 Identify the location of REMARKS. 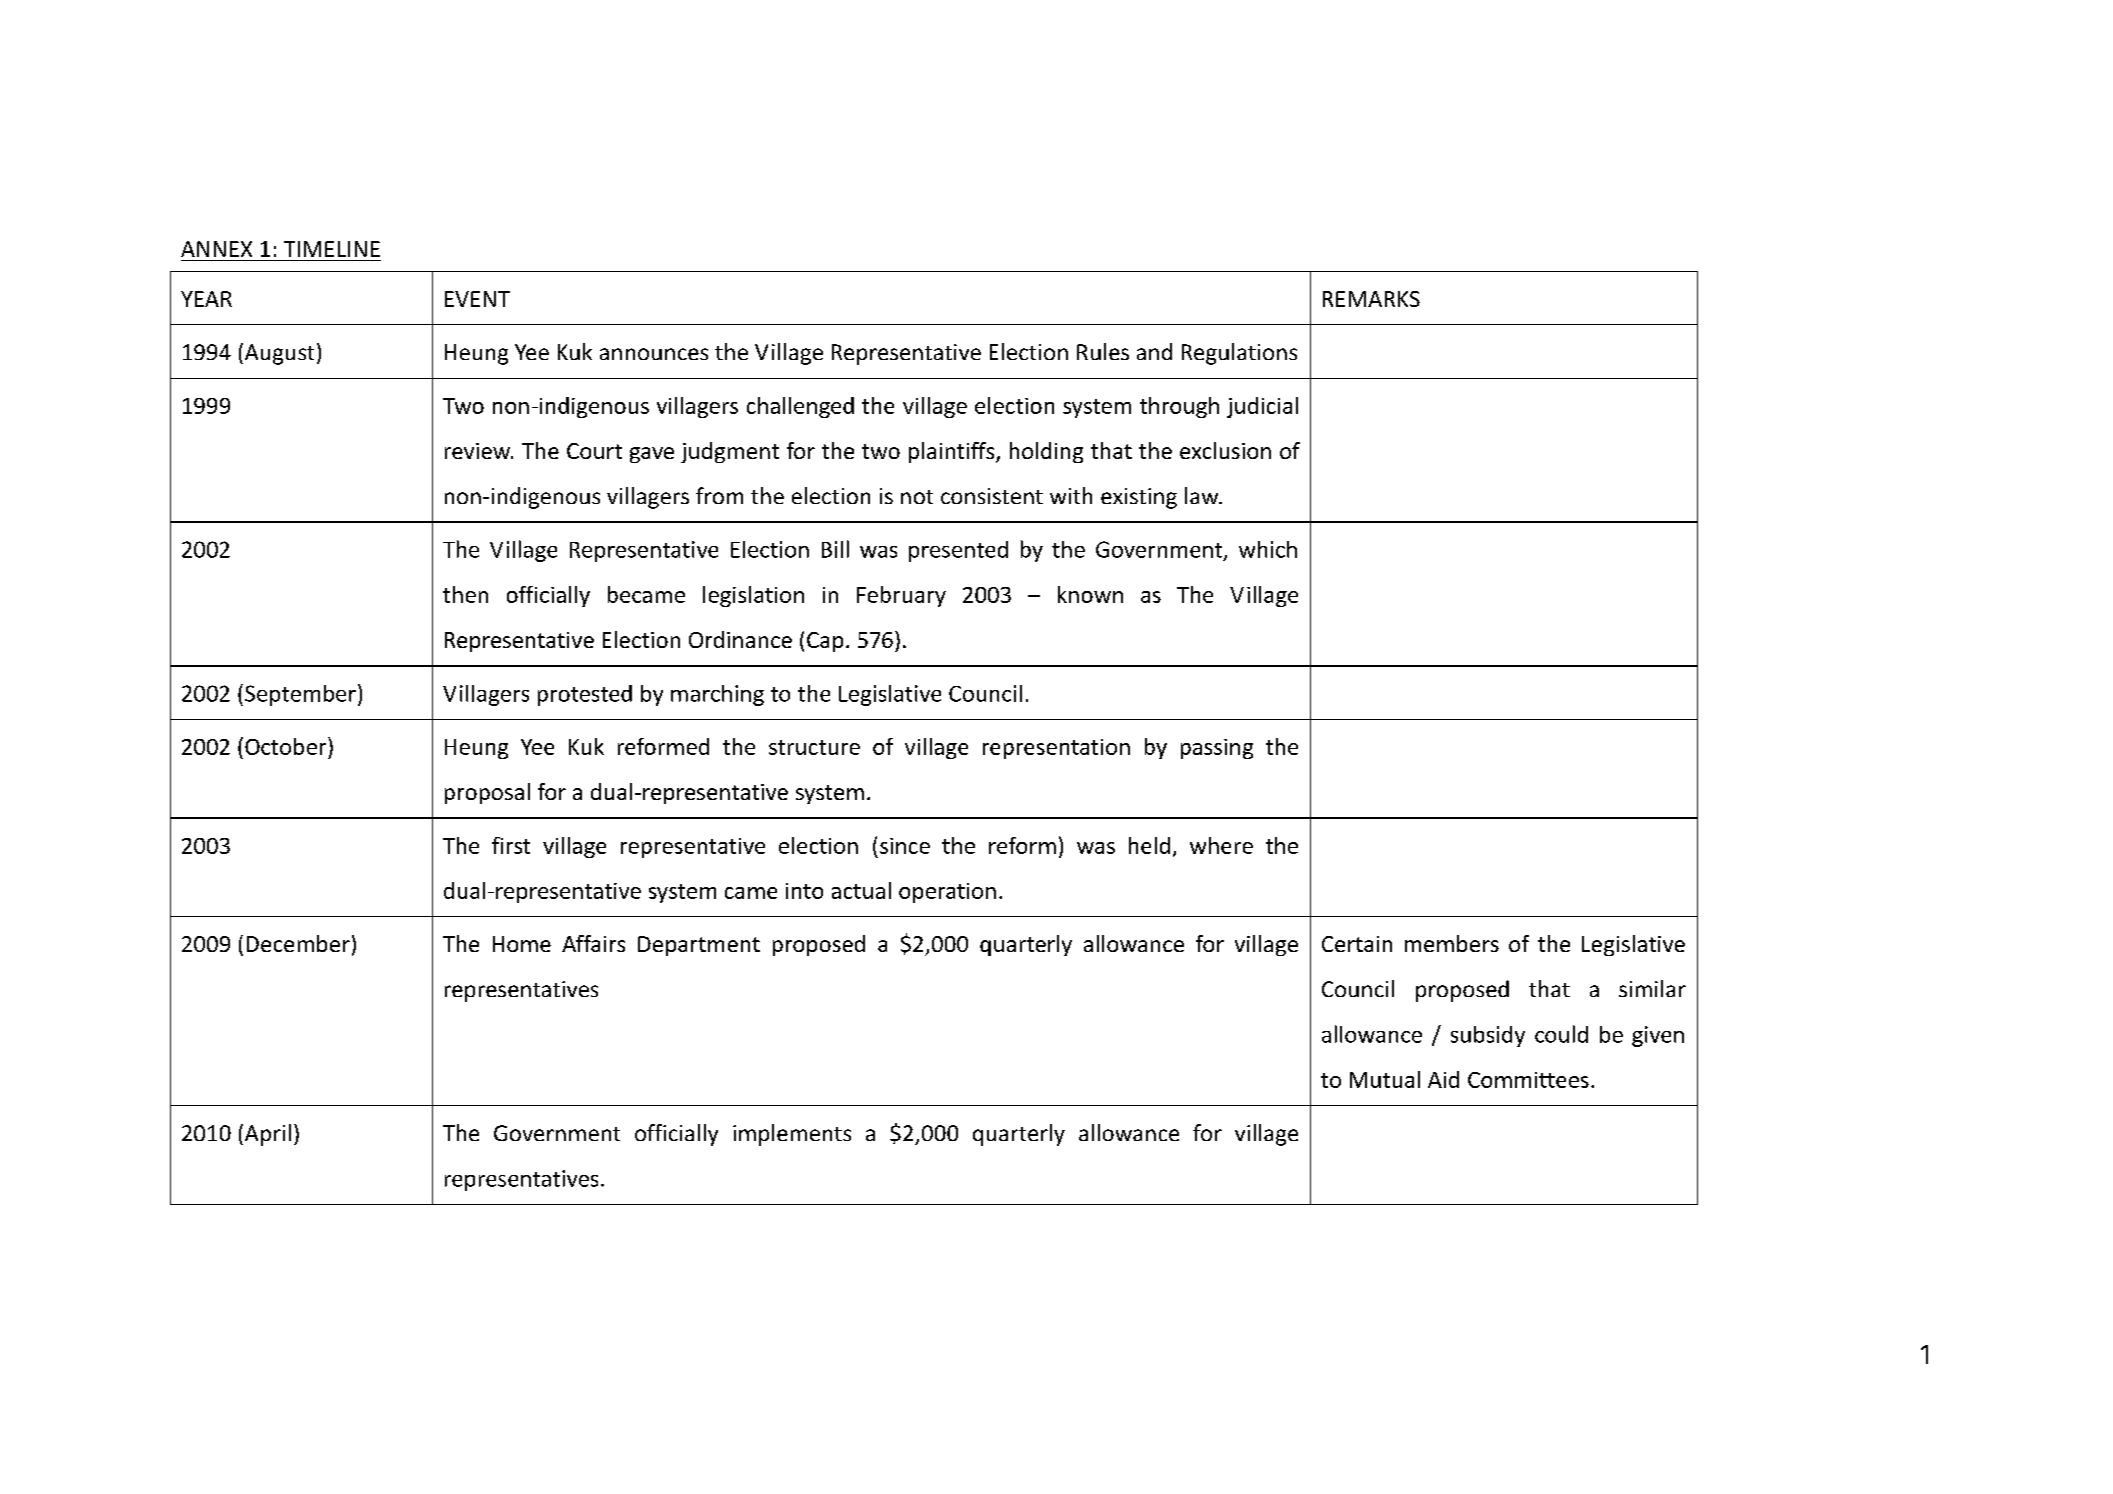
(1371, 299).
